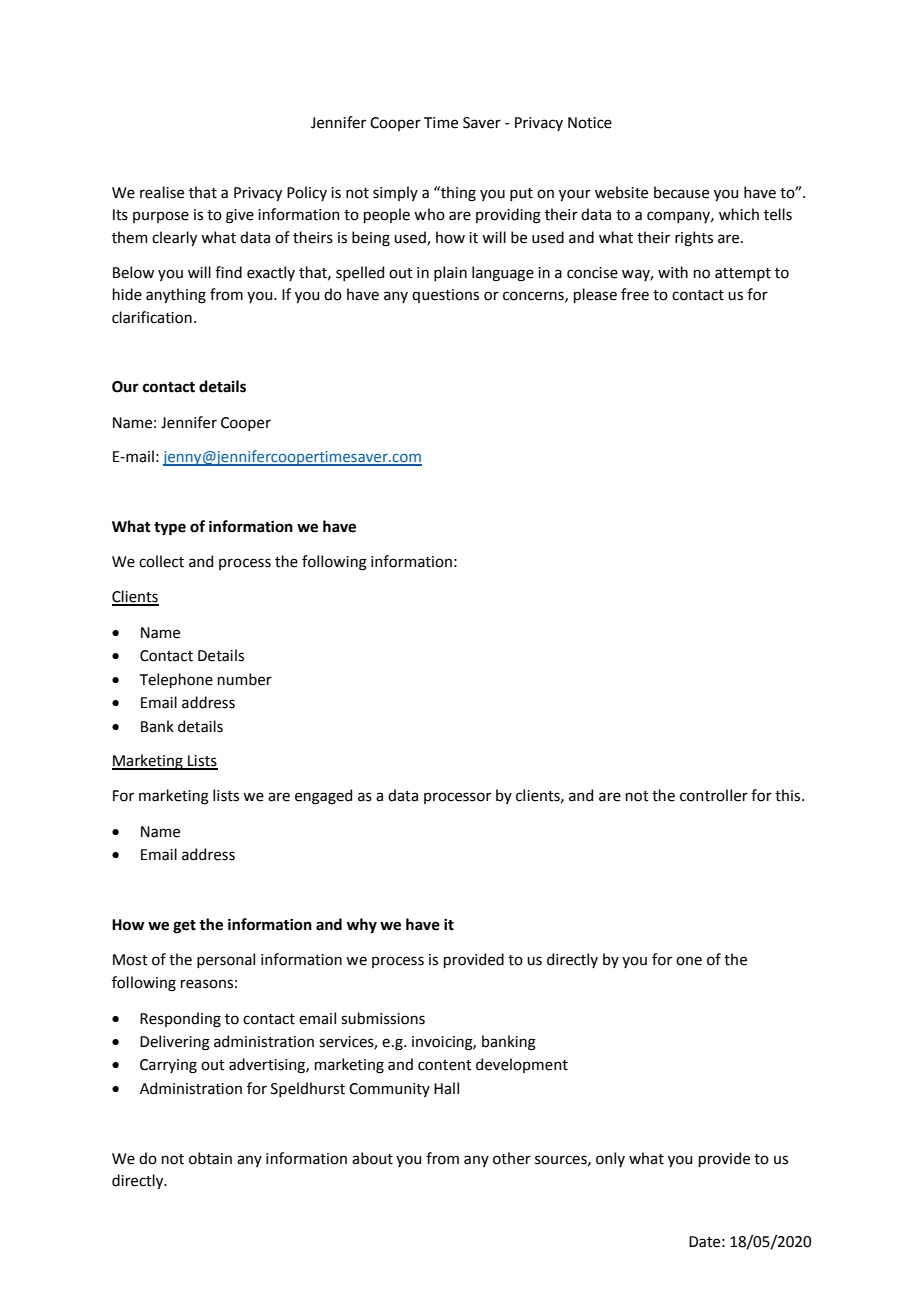  Describe the element at coordinates (362, 925) in the document. I see `why` at that location.
